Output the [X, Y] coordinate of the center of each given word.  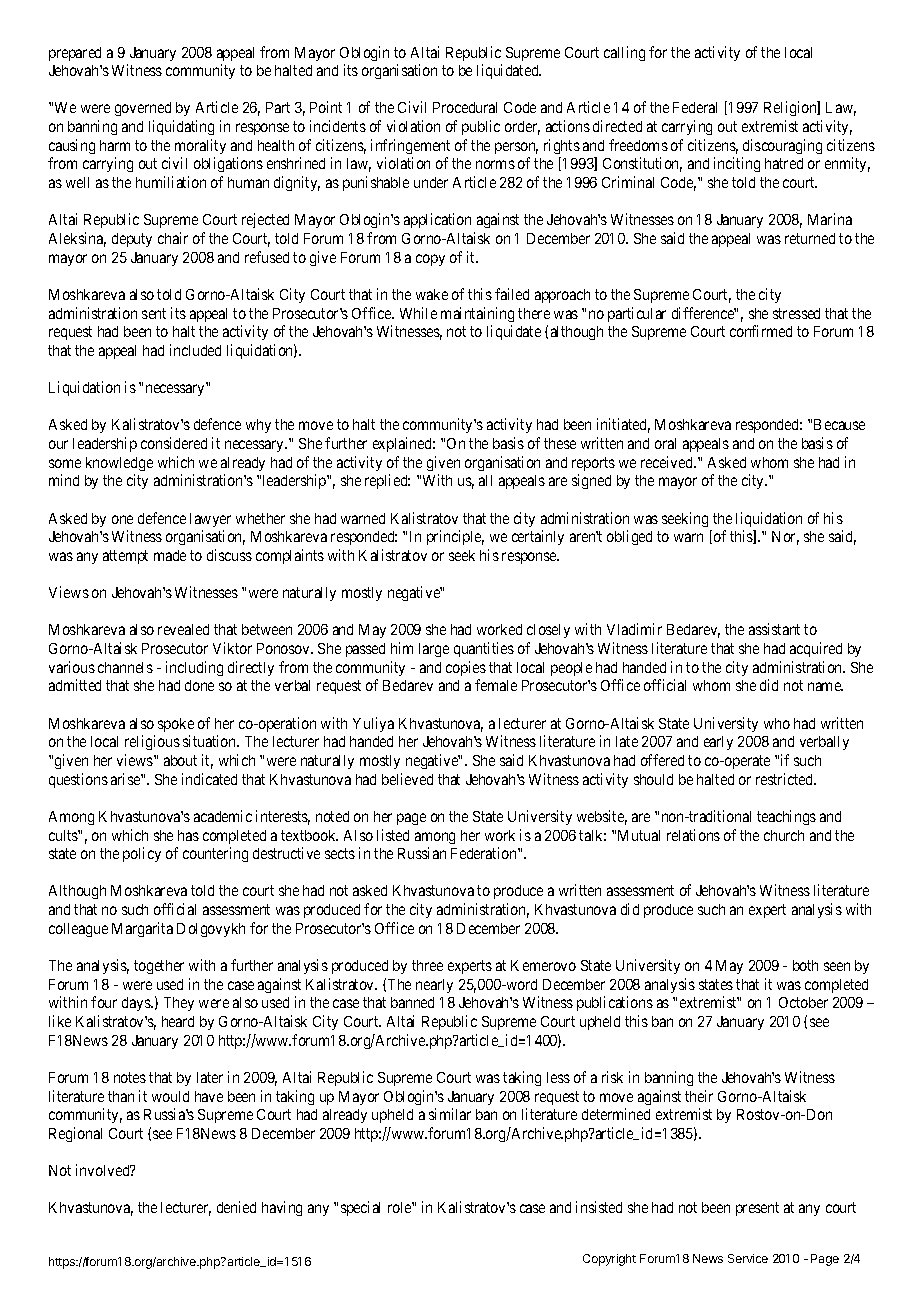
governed [143, 109]
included [195, 350]
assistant [774, 629]
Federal [695, 107]
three [427, 965]
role [400, 1207]
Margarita [142, 929]
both [805, 965]
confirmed [761, 331]
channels [125, 667]
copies [466, 668]
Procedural [465, 107]
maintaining [477, 314]
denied [236, 1207]
